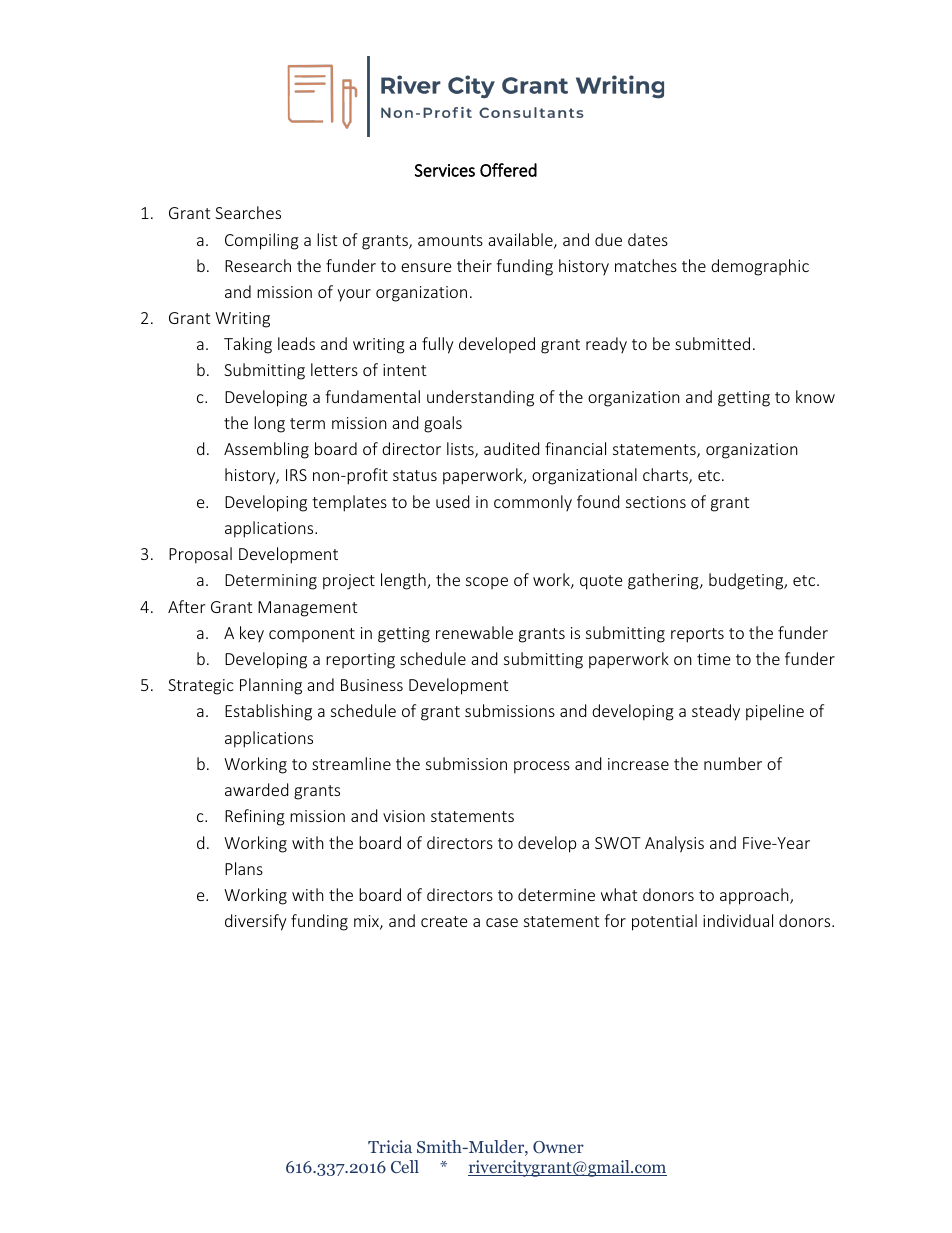 The width and height of the screenshot is (952, 1233). I want to click on Searches, so click(248, 212).
